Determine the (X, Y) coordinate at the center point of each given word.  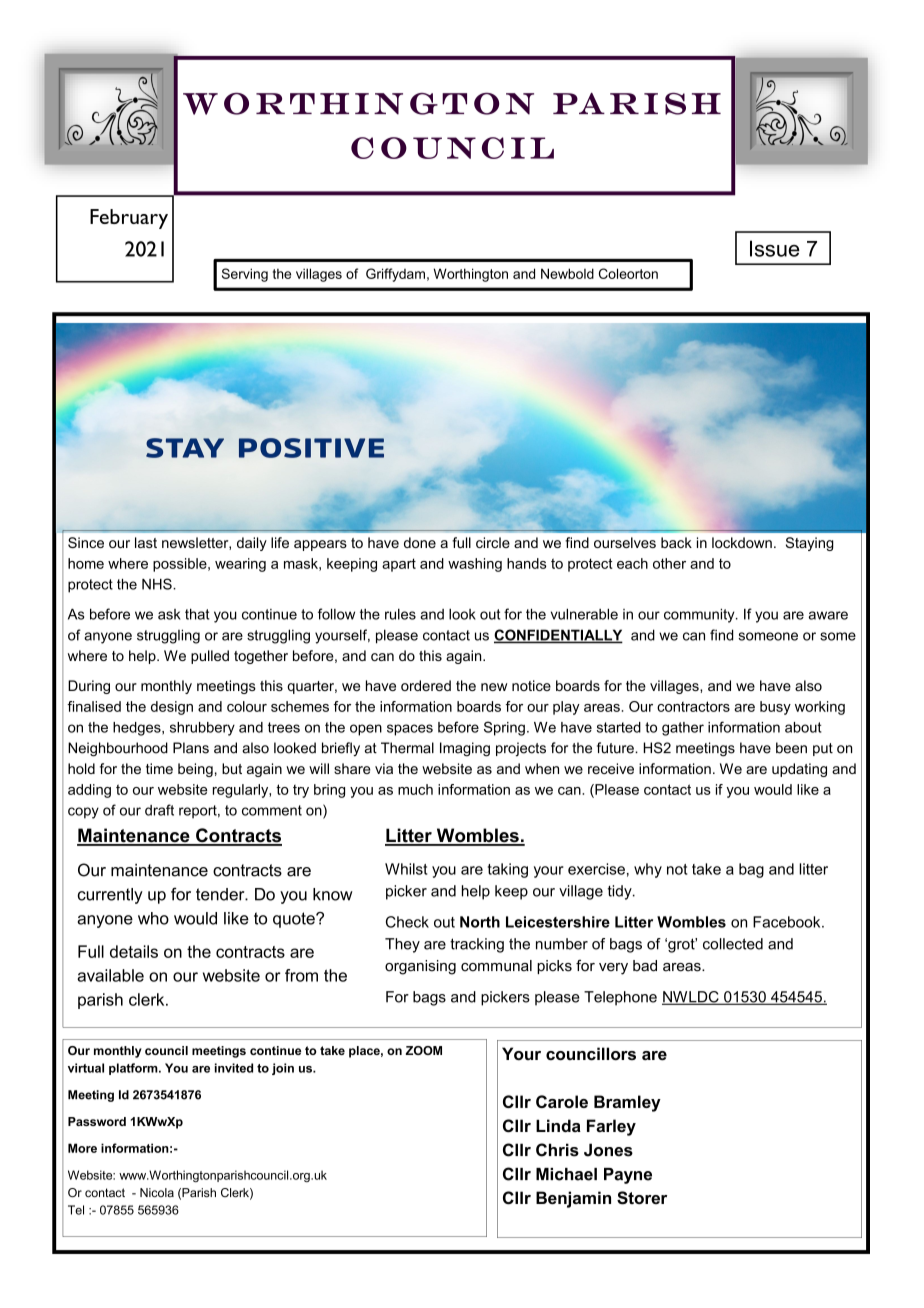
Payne (628, 1176)
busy (775, 708)
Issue (775, 248)
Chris (557, 1150)
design (172, 708)
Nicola (157, 1192)
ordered (426, 685)
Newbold (567, 273)
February (129, 219)
